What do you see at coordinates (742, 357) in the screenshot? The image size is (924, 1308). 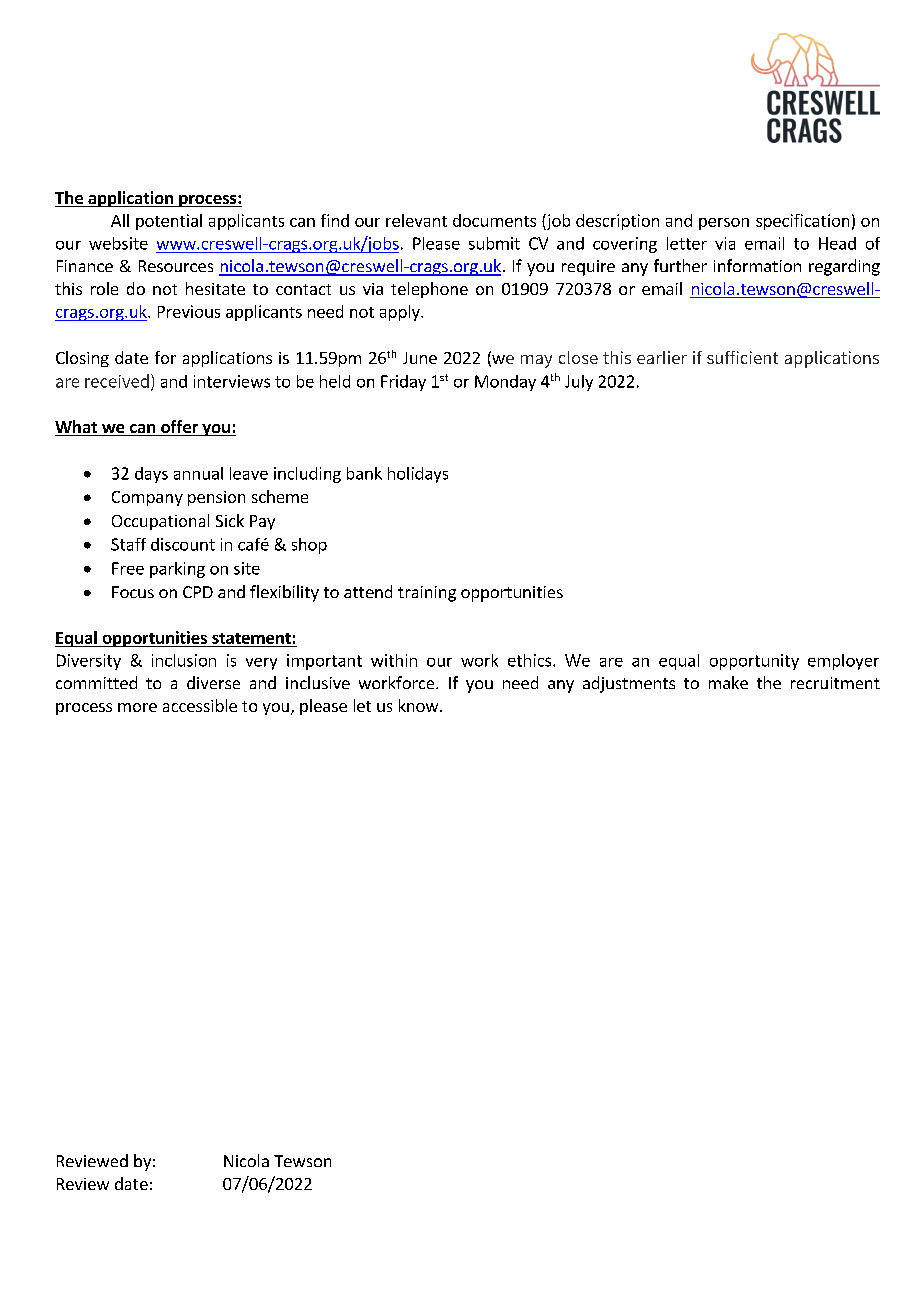 I see `sufficient` at bounding box center [742, 357].
